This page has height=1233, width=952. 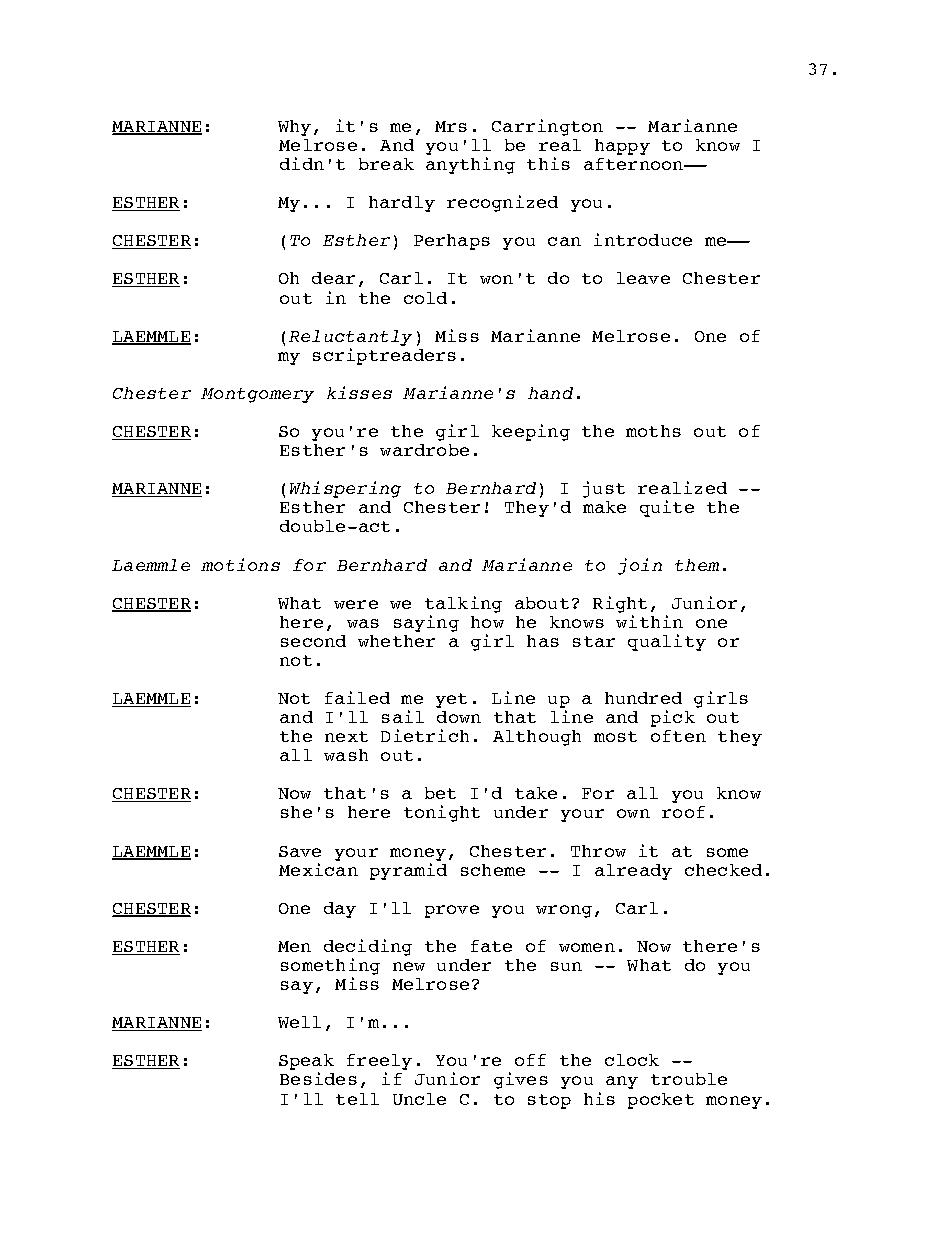 I want to click on moths, so click(x=653, y=431).
